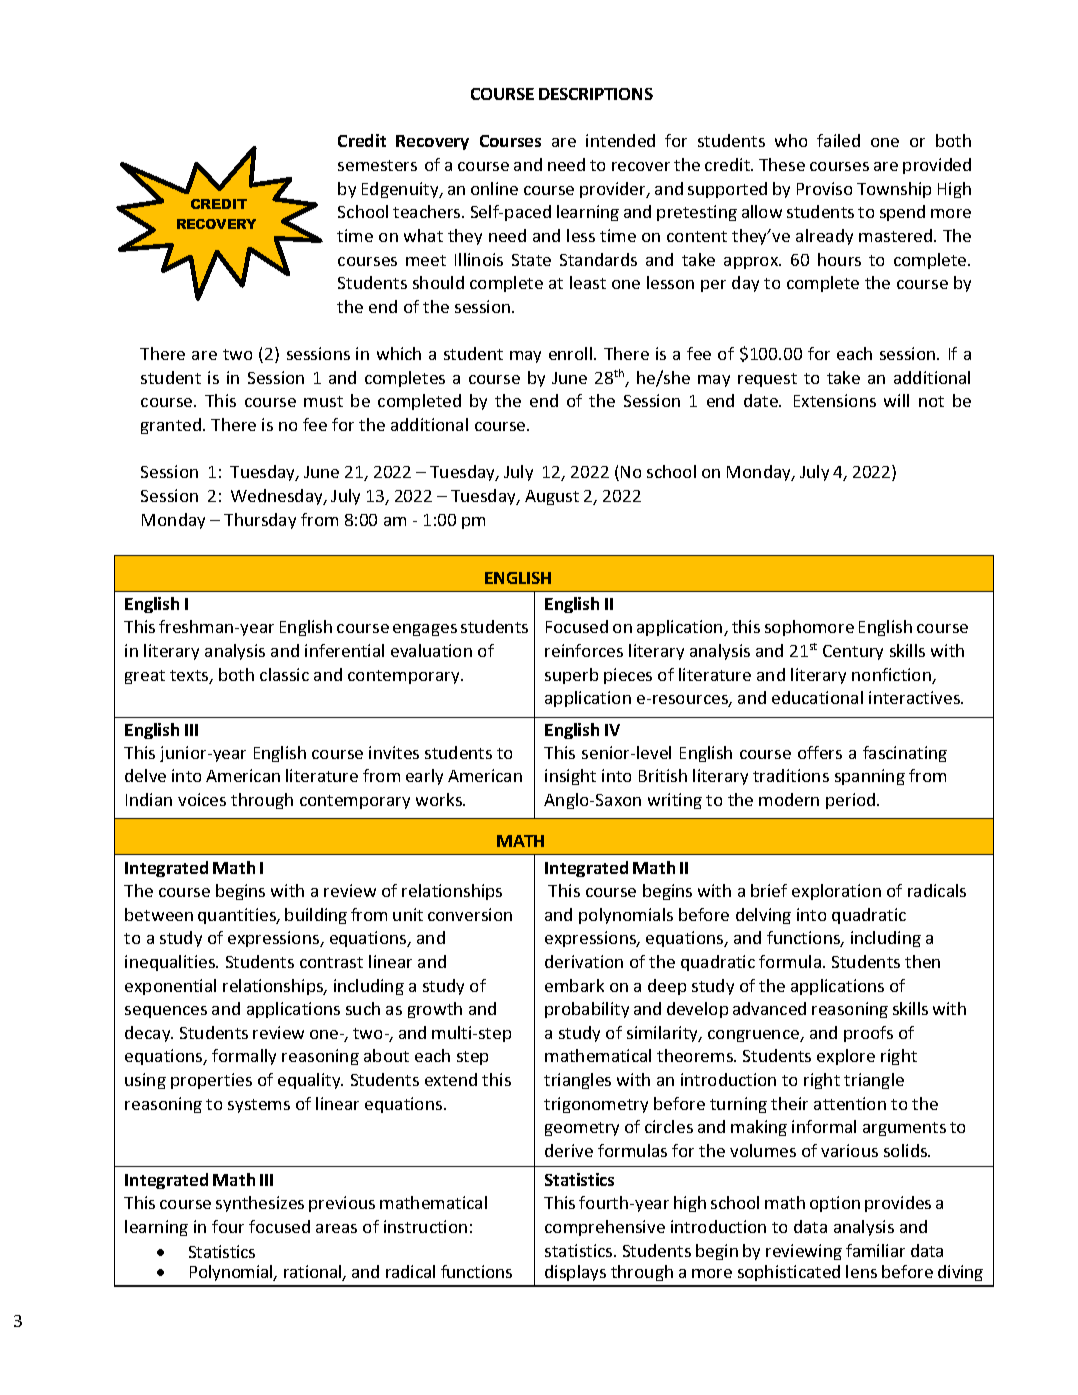  What do you see at coordinates (238, 916) in the image?
I see `quantities` at bounding box center [238, 916].
